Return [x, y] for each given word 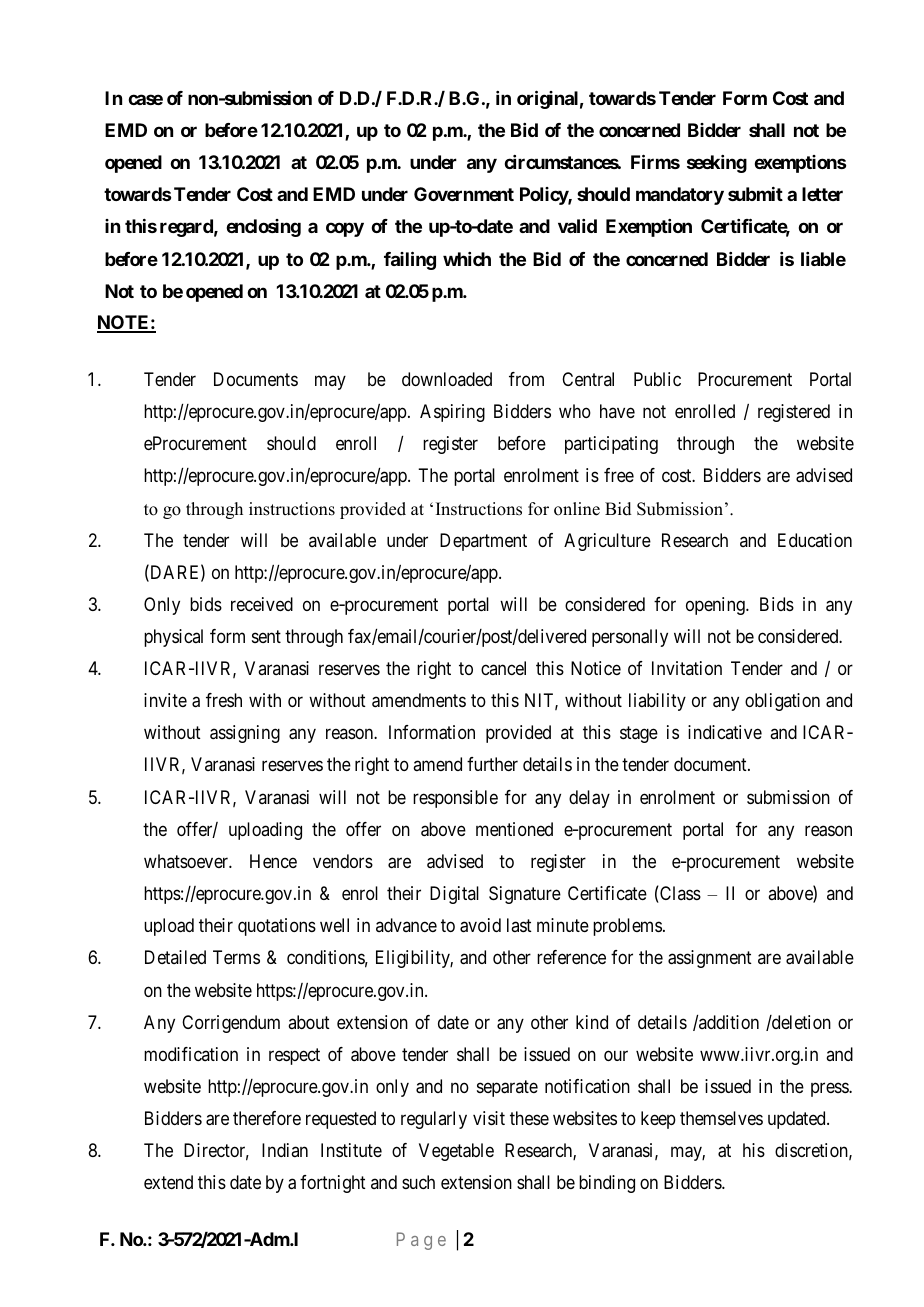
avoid [480, 925]
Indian [285, 1150]
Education [815, 540]
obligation [782, 702]
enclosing [263, 228]
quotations [277, 927]
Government [464, 194]
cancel [503, 668]
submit [755, 194]
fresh [224, 700]
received [262, 604]
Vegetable [456, 1152]
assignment [710, 959]
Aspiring [452, 413]
